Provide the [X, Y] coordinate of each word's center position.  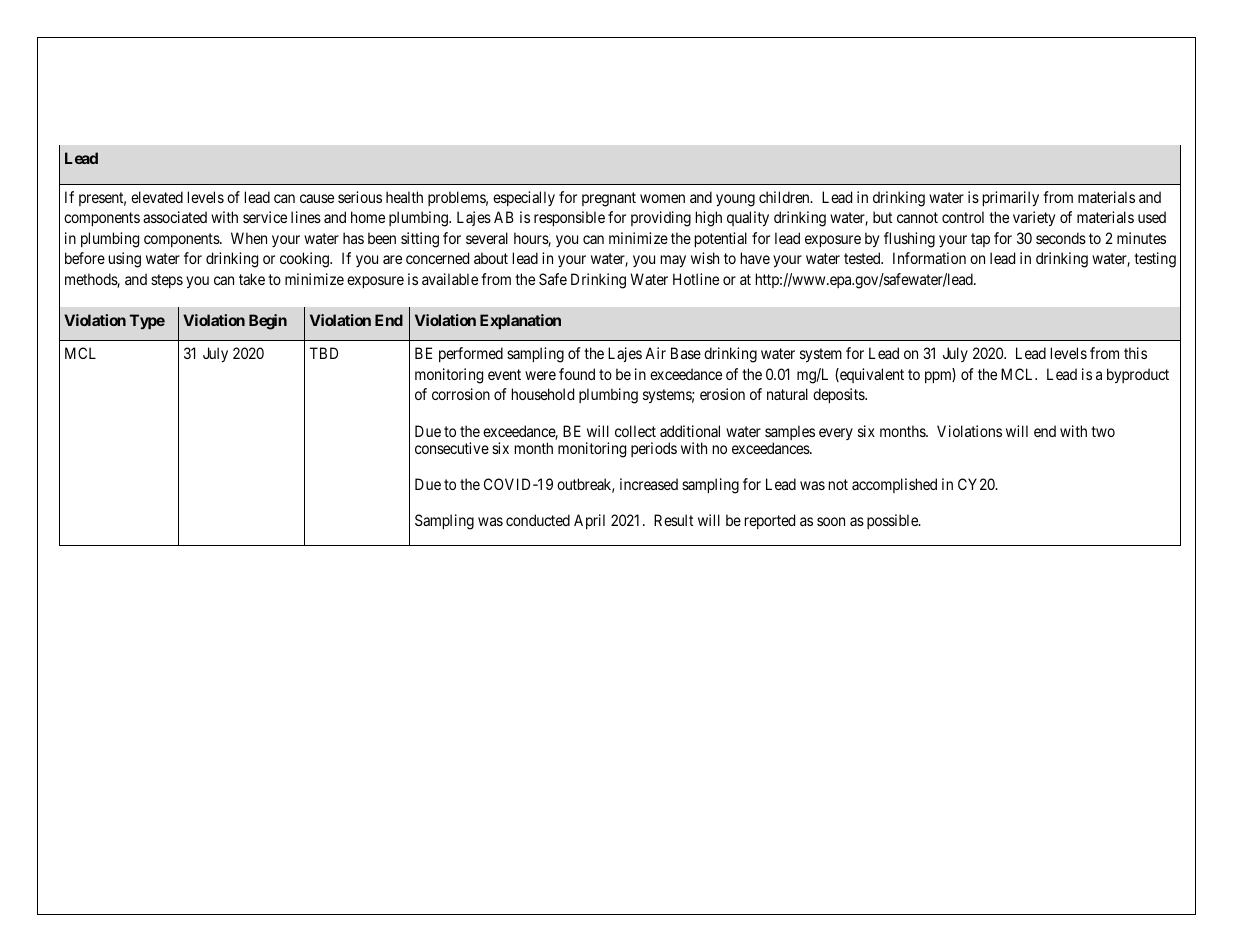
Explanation [520, 321]
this [1135, 353]
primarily [1011, 199]
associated [175, 217]
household [543, 394]
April [589, 521]
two [1103, 431]
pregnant [609, 199]
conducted [538, 520]
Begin [268, 322]
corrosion [461, 394]
